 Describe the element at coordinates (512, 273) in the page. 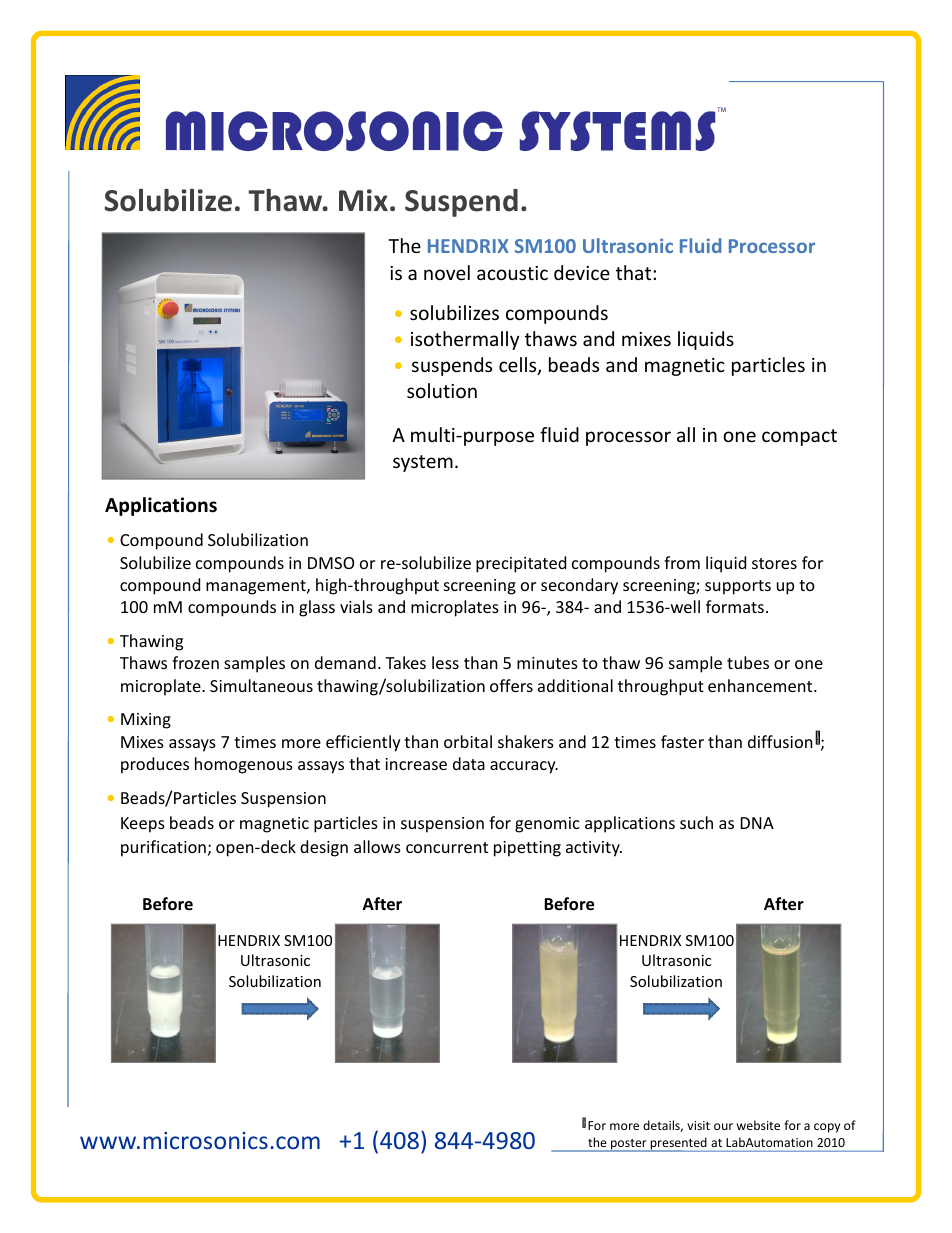

I see `acoustic` at that location.
